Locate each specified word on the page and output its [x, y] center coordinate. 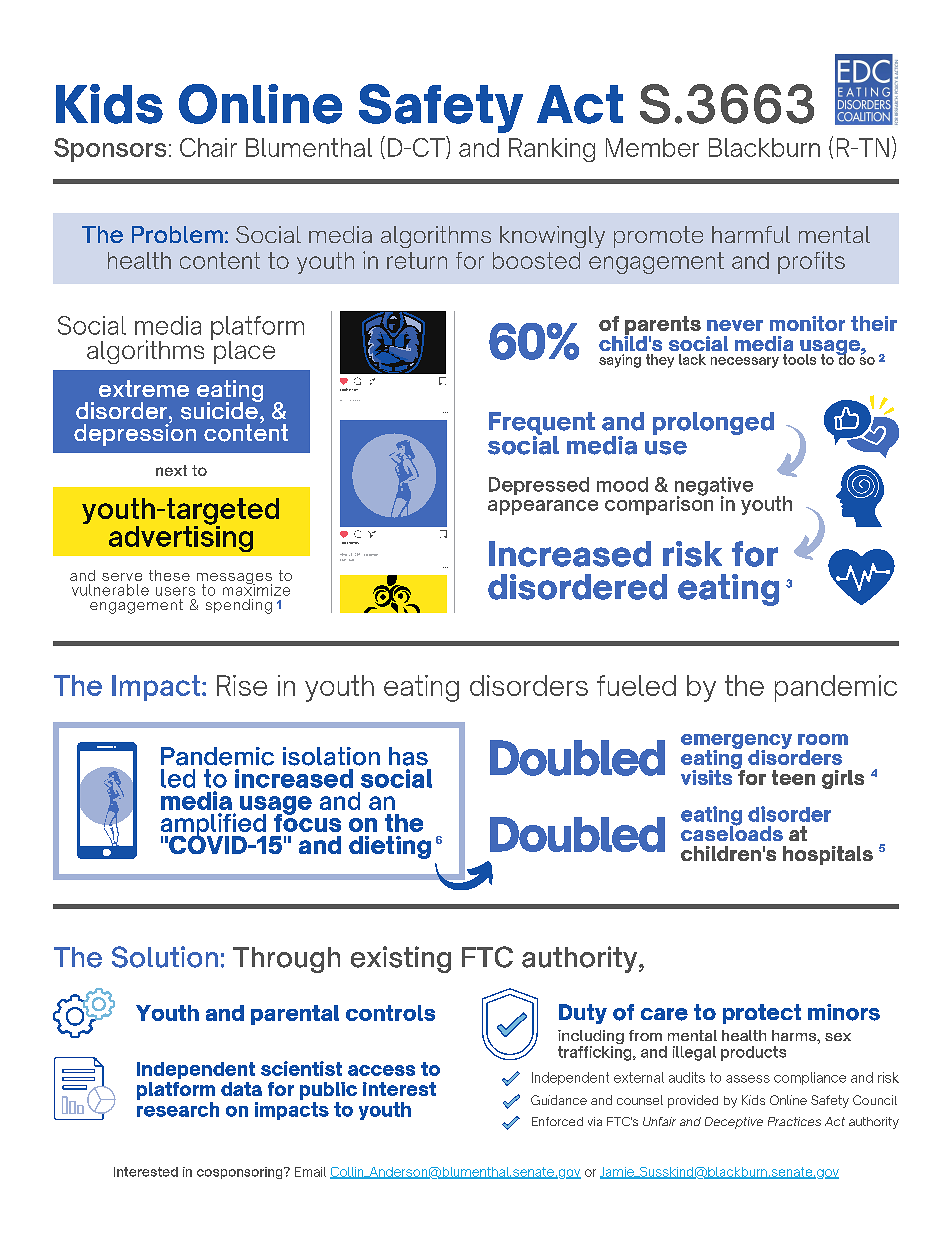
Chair [208, 147]
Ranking [552, 150]
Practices [794, 1121]
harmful [751, 234]
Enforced [557, 1121]
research [178, 1109]
